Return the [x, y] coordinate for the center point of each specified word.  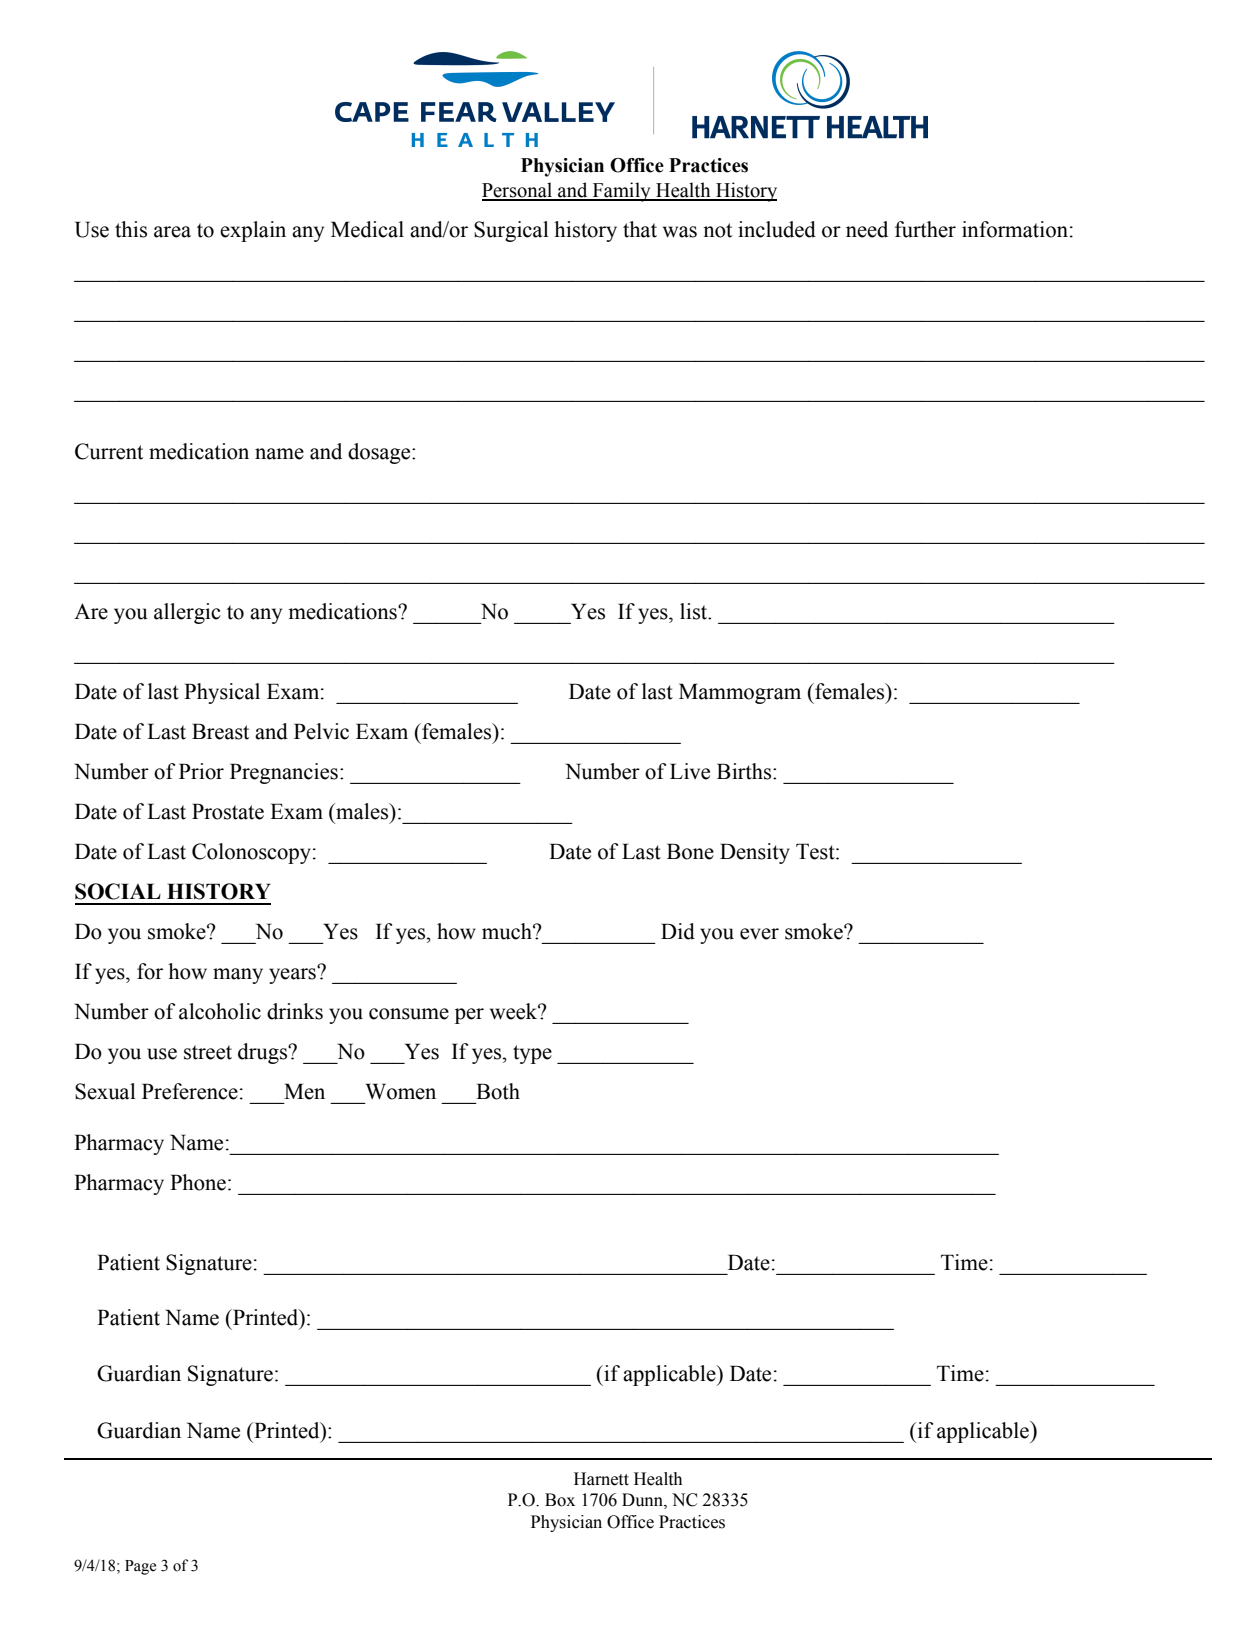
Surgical [511, 231]
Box [560, 1500]
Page [140, 1567]
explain [253, 231]
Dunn [643, 1501]
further [925, 229]
